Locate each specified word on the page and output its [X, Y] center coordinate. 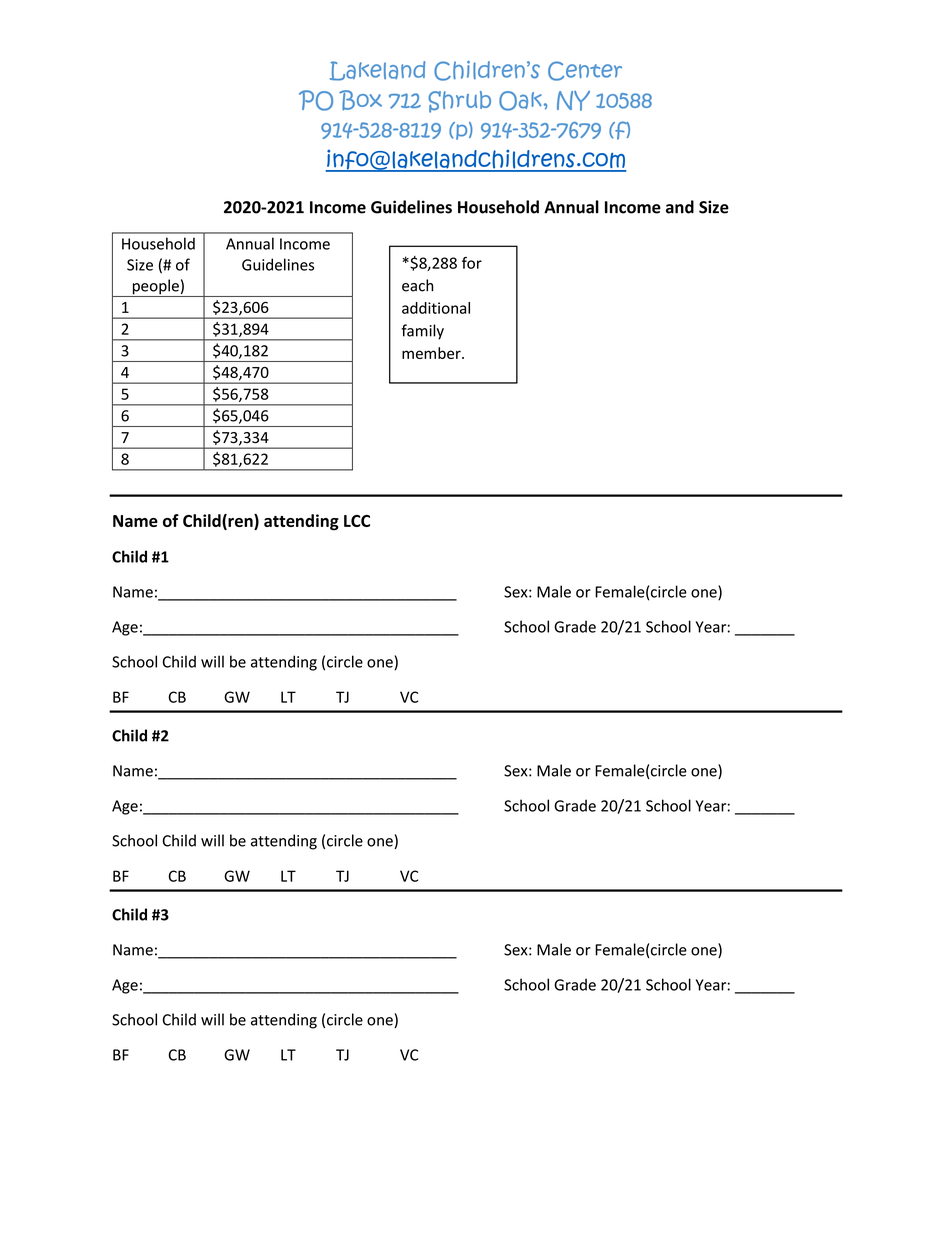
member [432, 353]
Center [585, 71]
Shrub [459, 102]
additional [436, 308]
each [418, 285]
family [422, 332]
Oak [520, 101]
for [472, 263]
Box [360, 100]
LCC [357, 521]
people [155, 288]
